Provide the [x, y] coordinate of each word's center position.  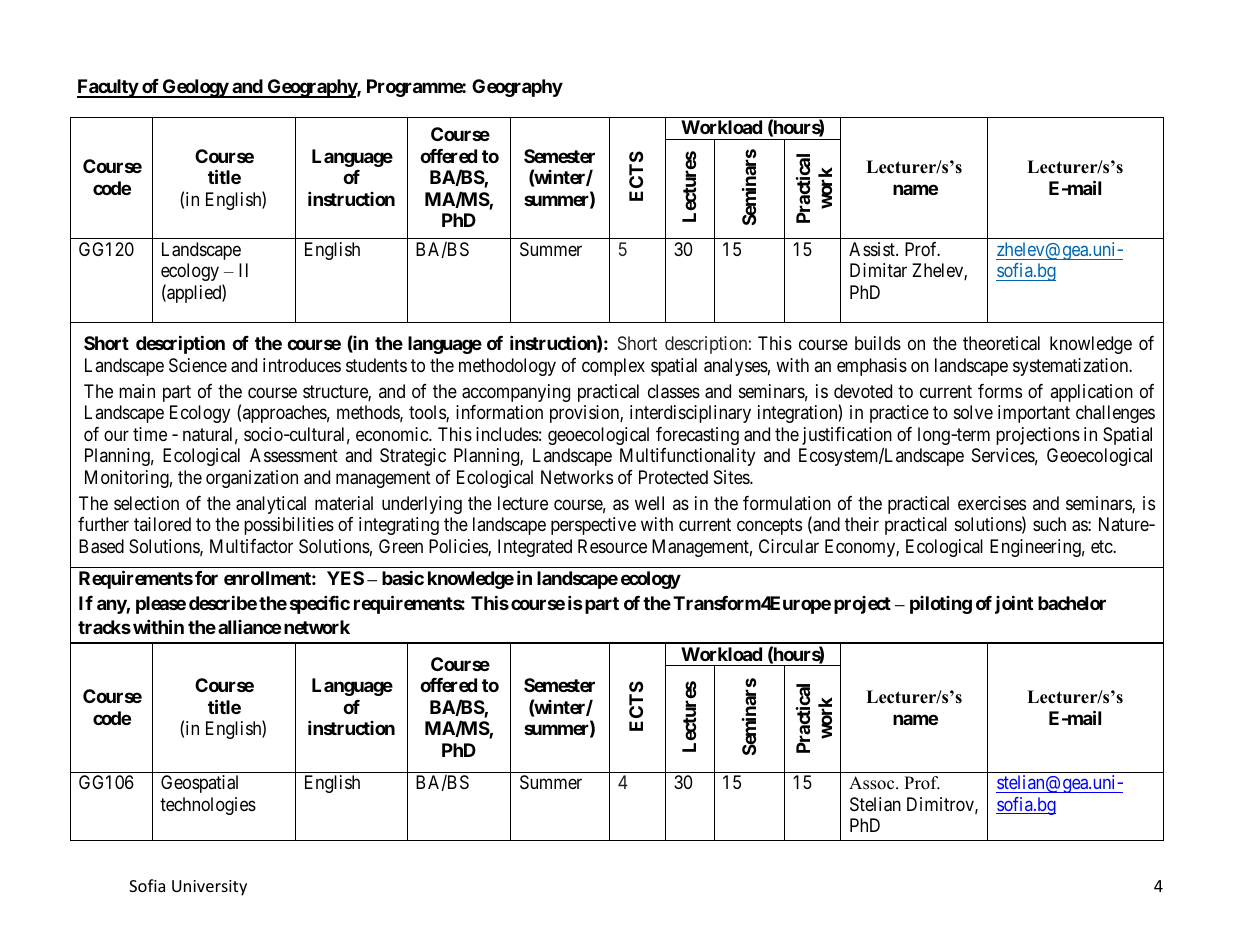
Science [198, 365]
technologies [208, 806]
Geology [195, 88]
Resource [612, 546]
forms [1000, 391]
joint [1014, 604]
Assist [873, 249]
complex [613, 367]
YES [345, 578]
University [209, 888]
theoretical [1001, 343]
